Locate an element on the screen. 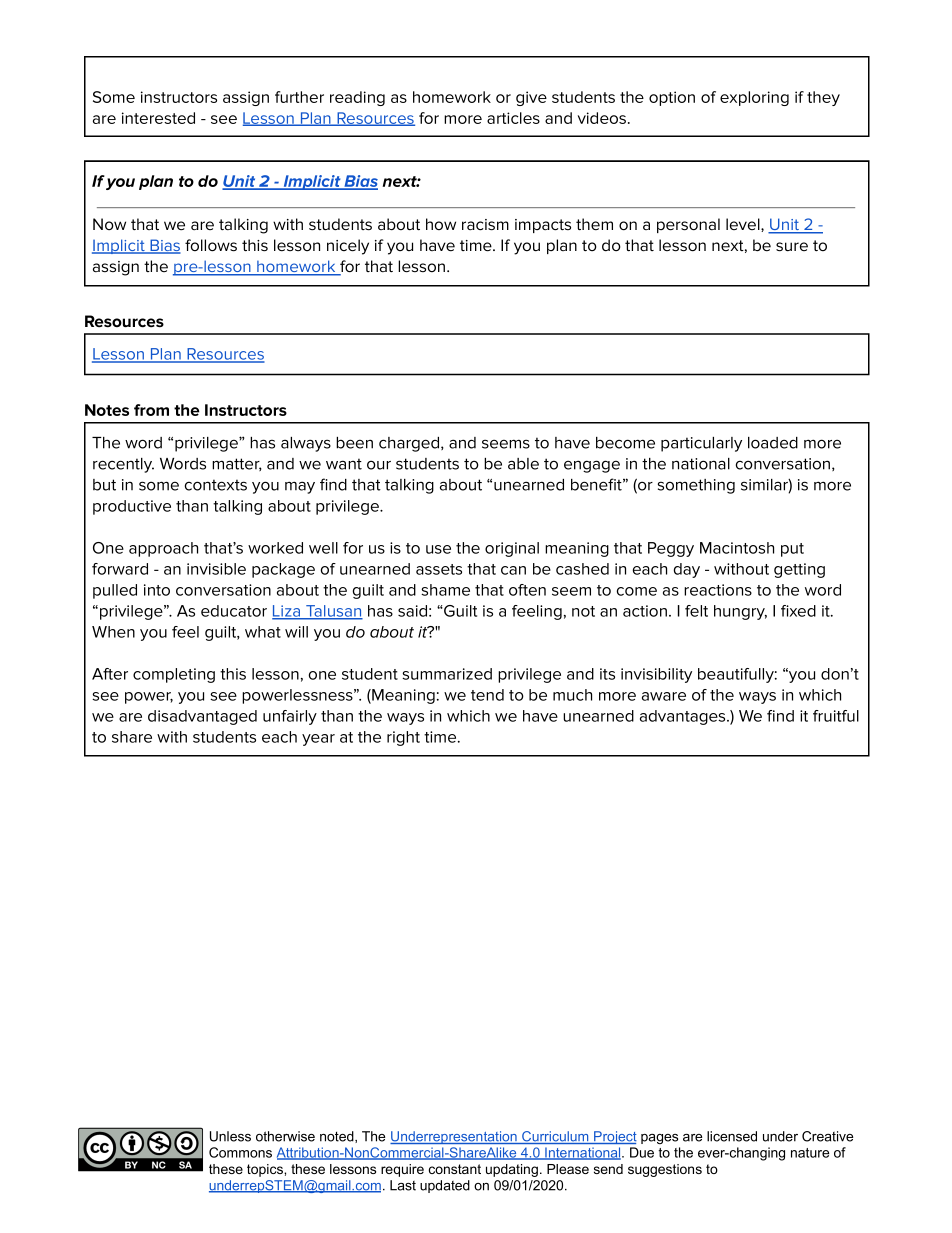 This screenshot has width=952, height=1233. able is located at coordinates (523, 464).
